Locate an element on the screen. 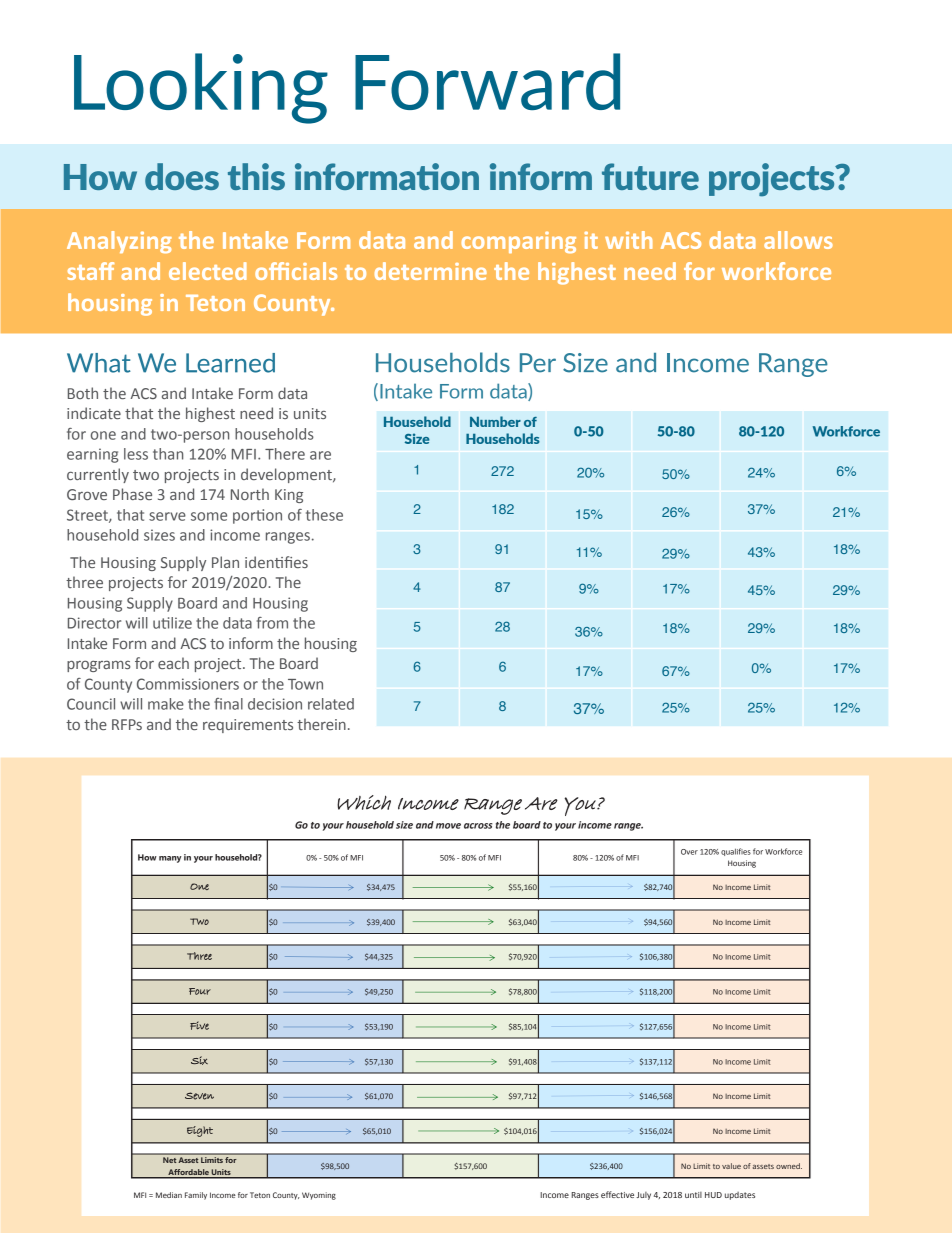  Wyoming is located at coordinates (319, 1196).
